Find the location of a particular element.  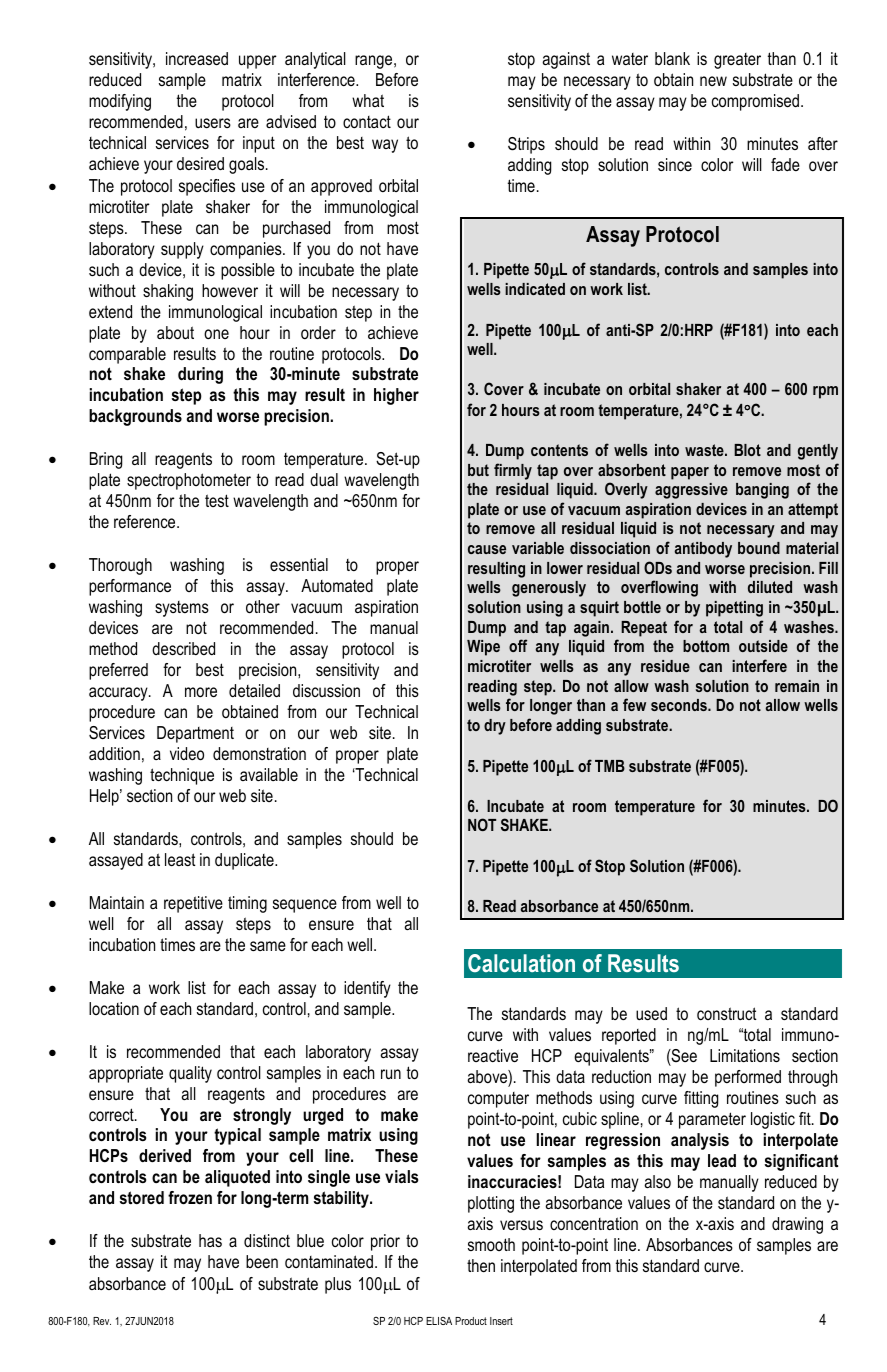

users is located at coordinates (213, 123).
